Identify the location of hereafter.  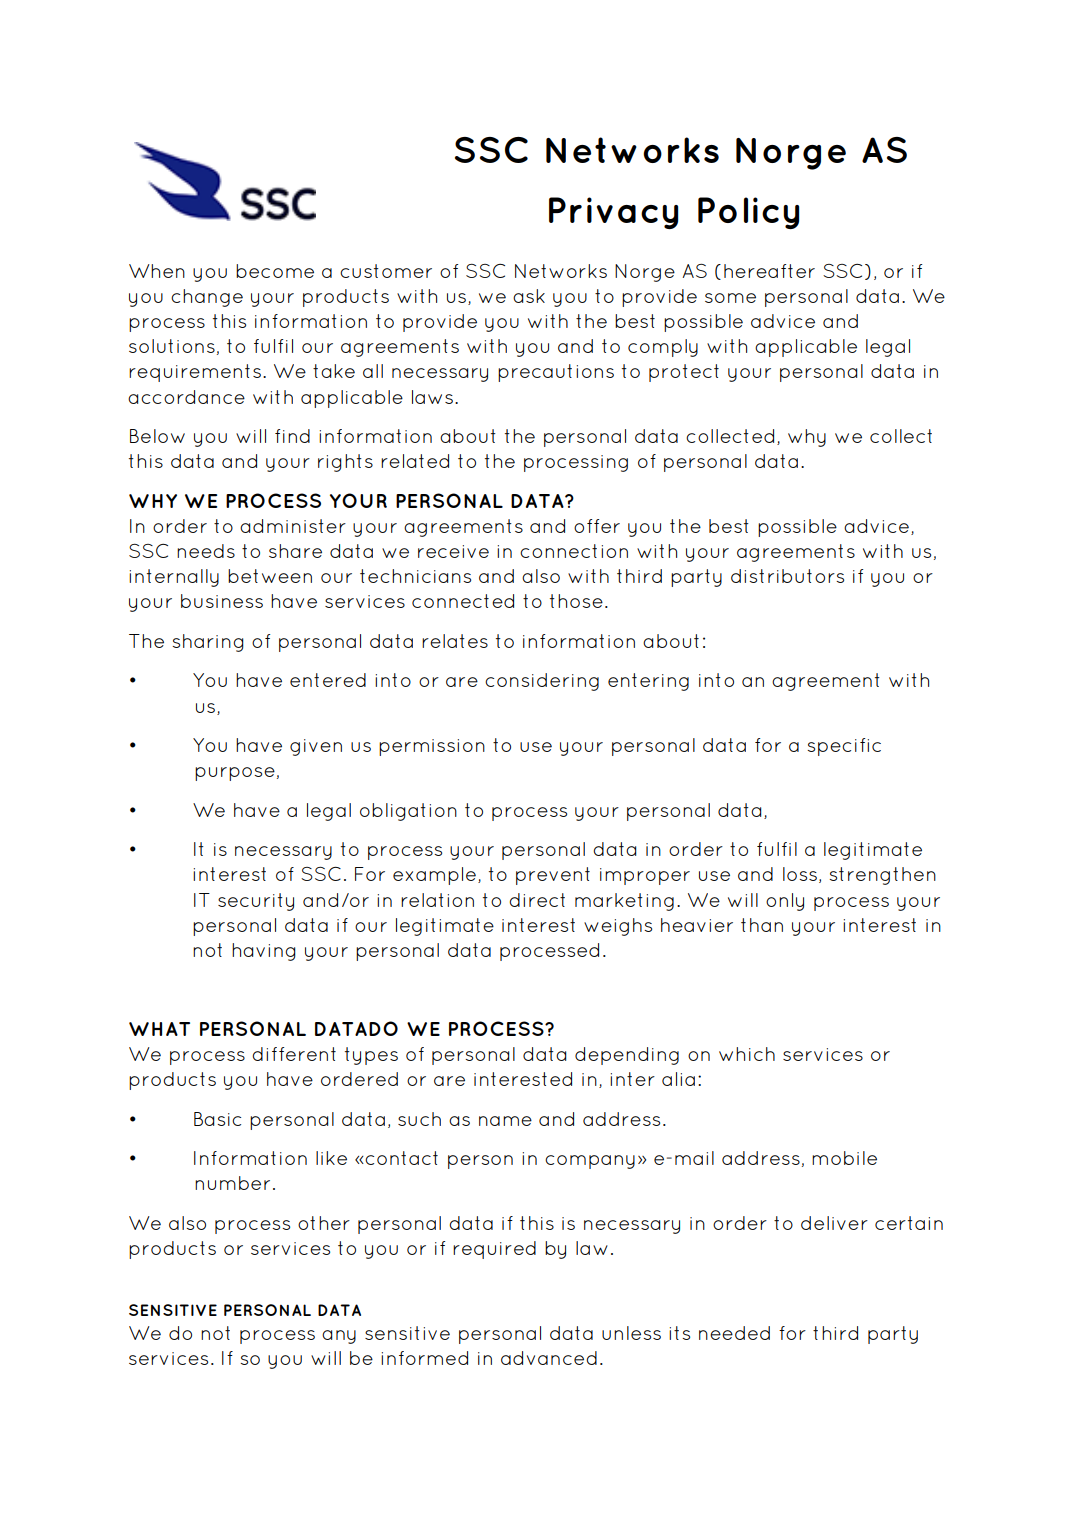
(769, 271).
